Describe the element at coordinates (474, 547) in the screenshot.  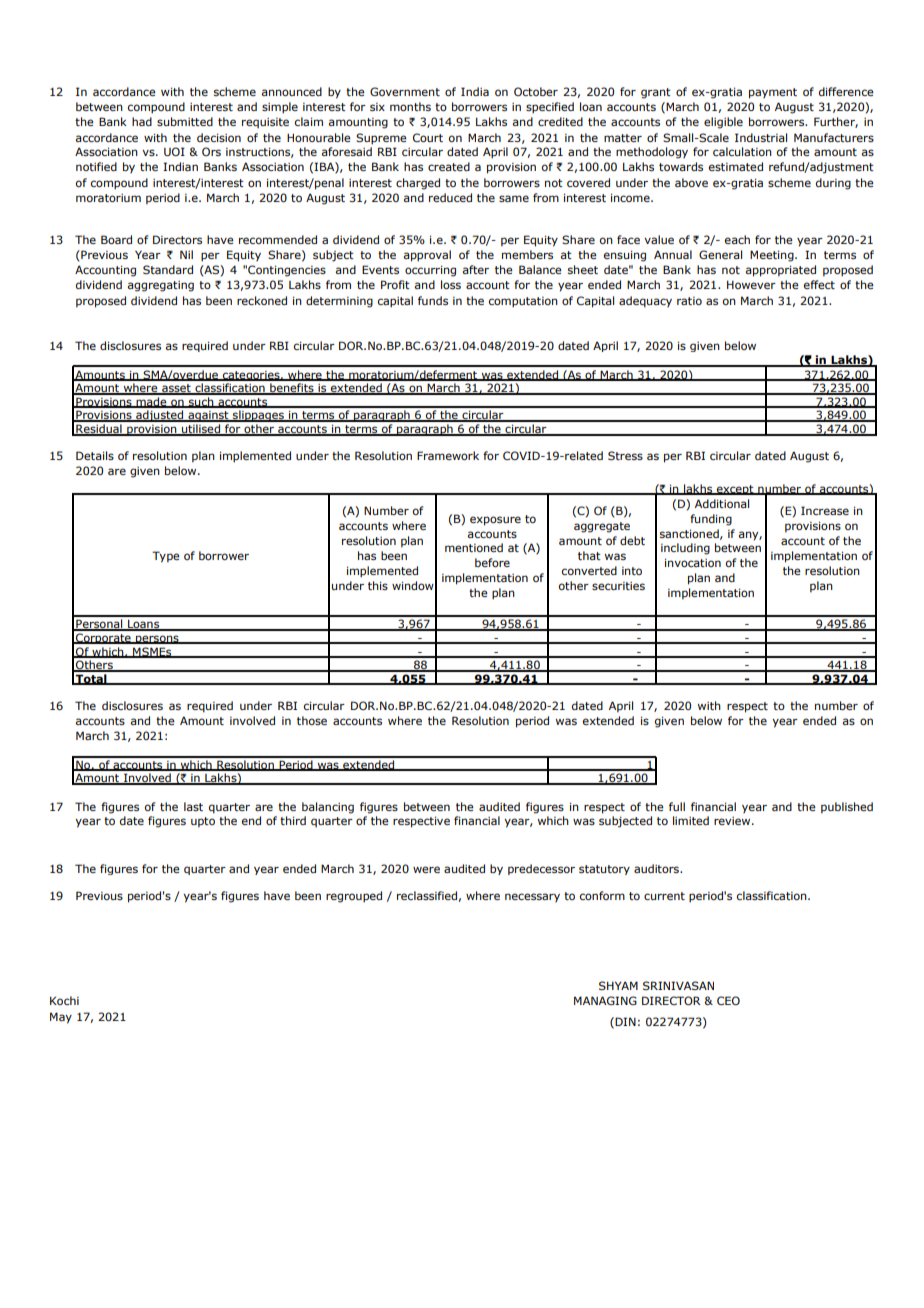
I see `mentioned` at that location.
